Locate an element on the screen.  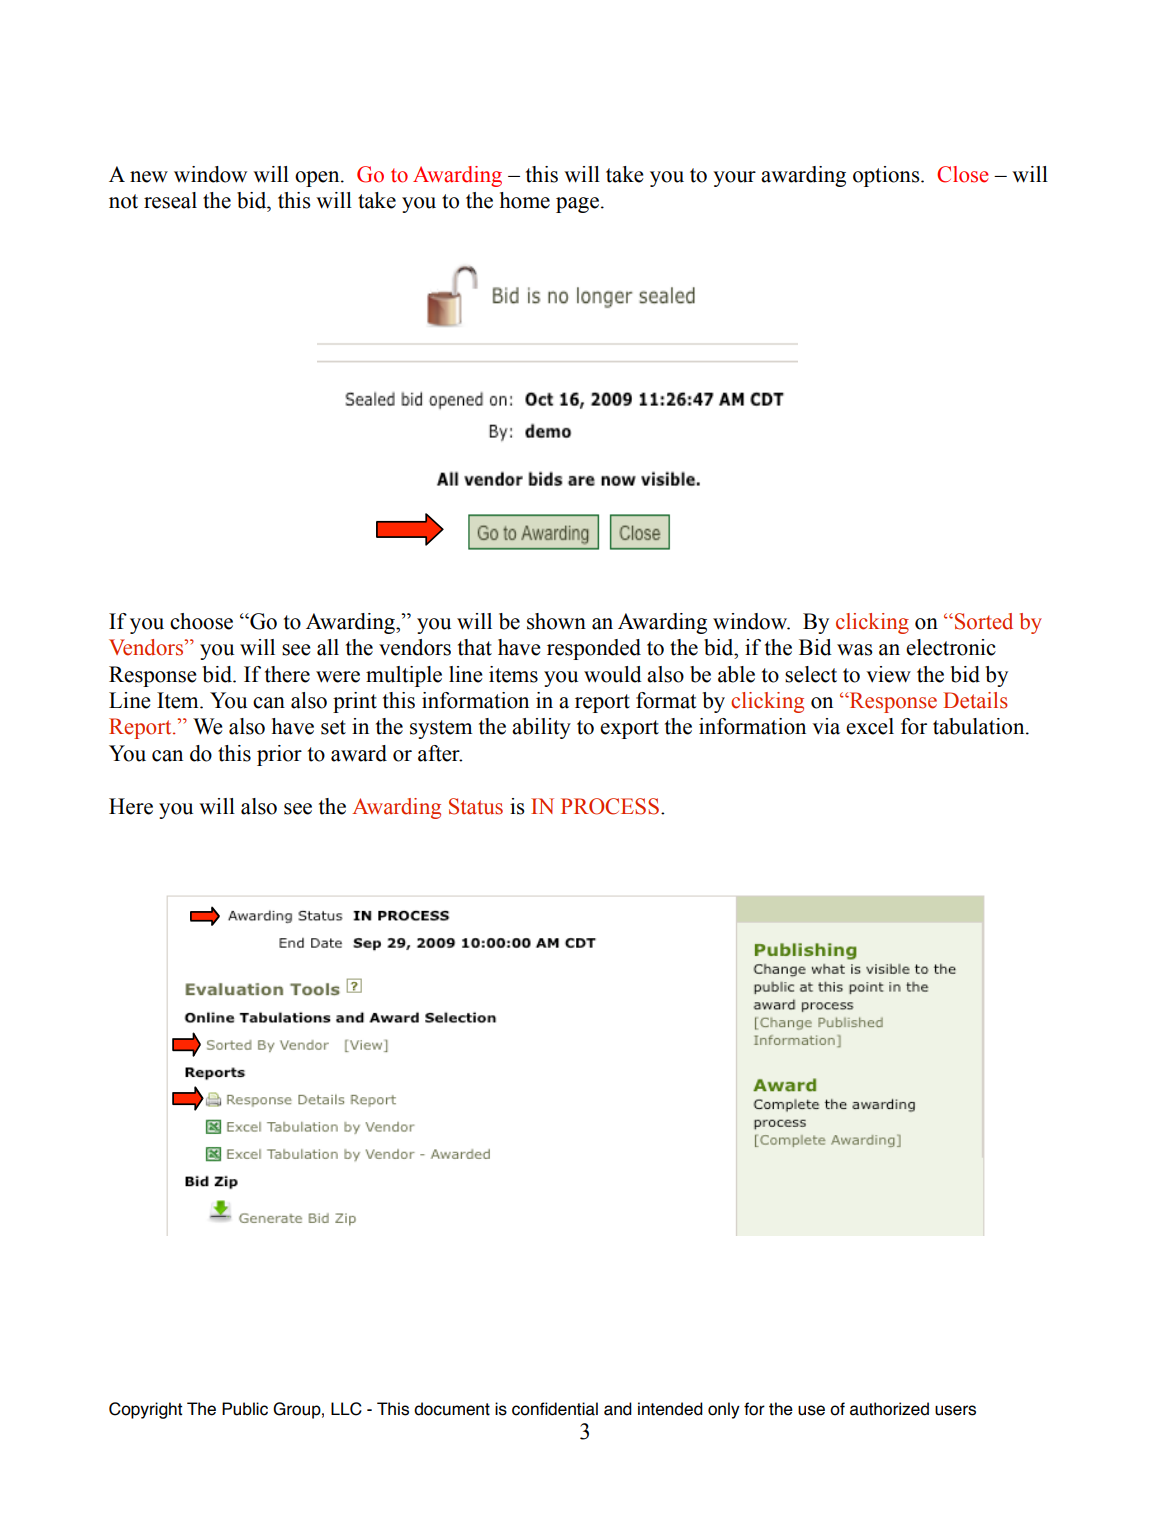
PROCESS is located at coordinates (610, 806).
